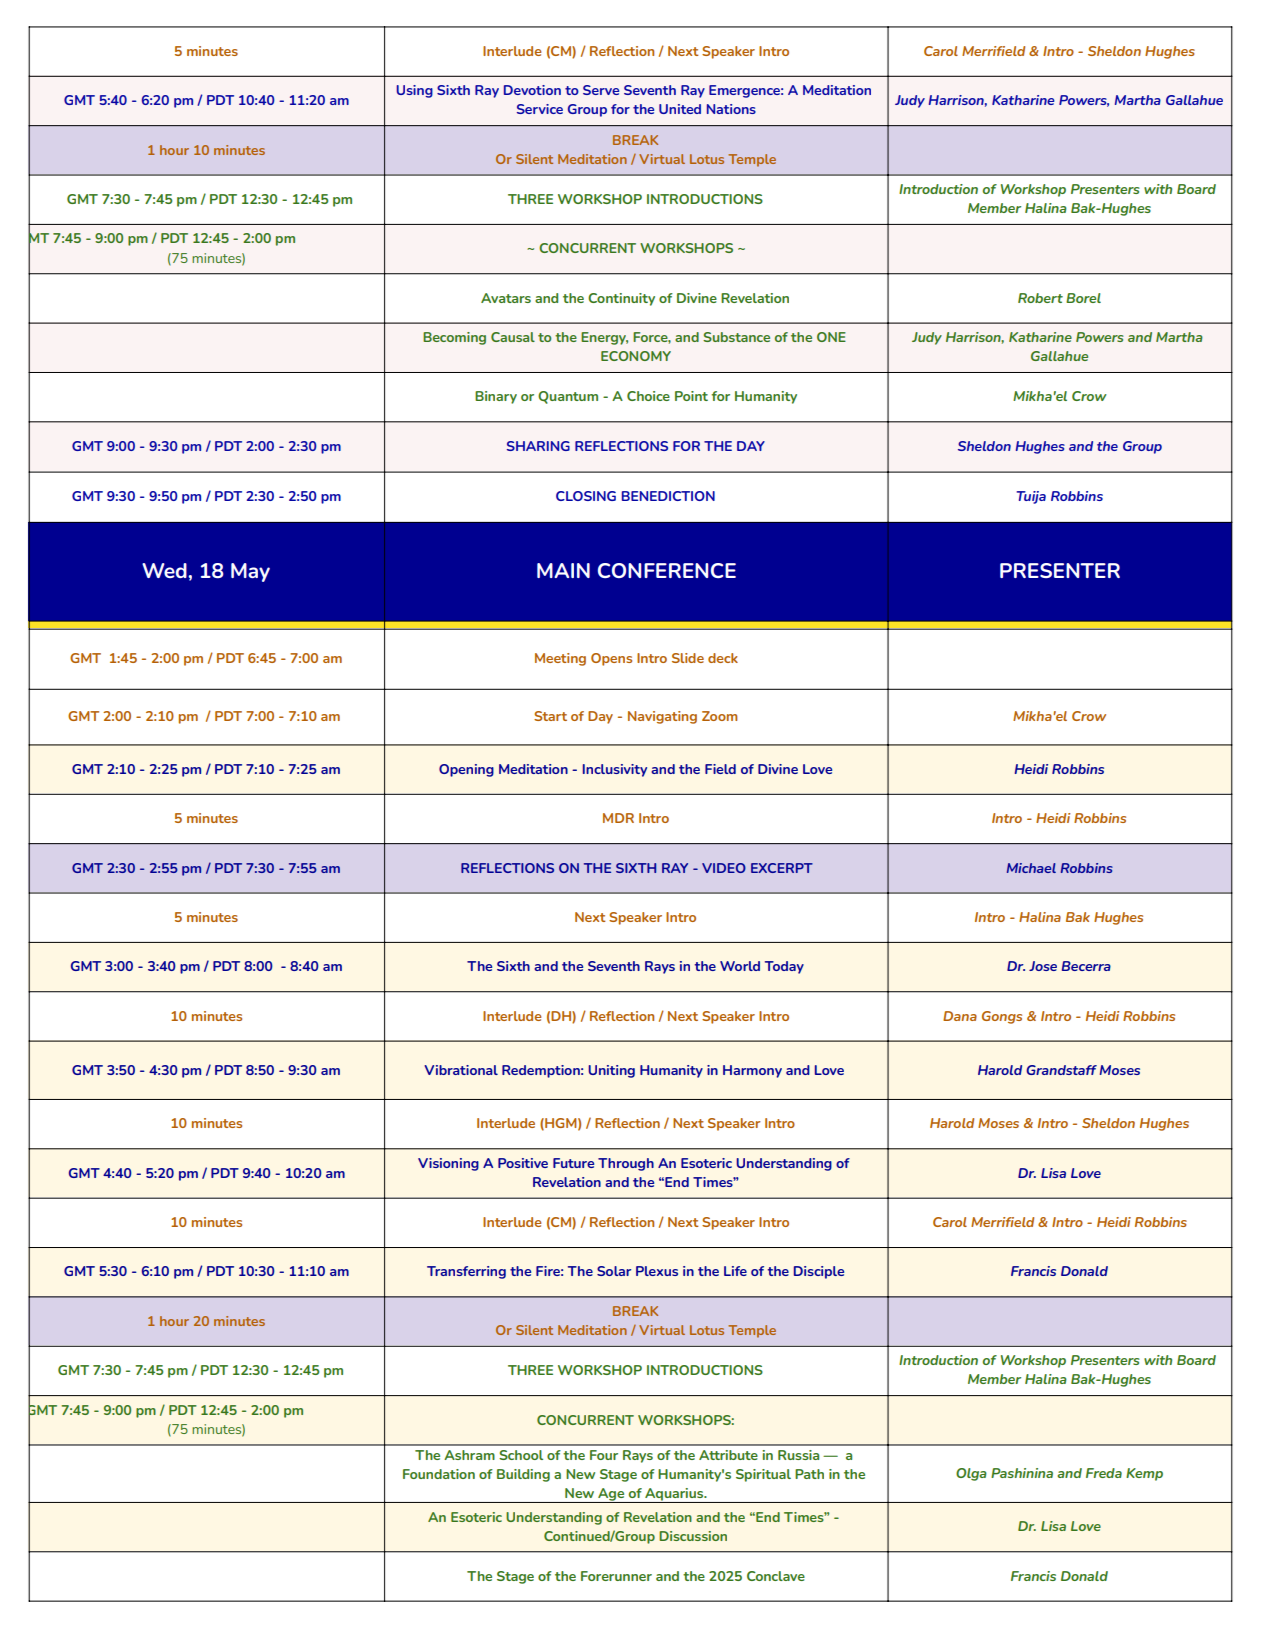 The height and width of the image is (1632, 1261). I want to click on Using, so click(414, 91).
